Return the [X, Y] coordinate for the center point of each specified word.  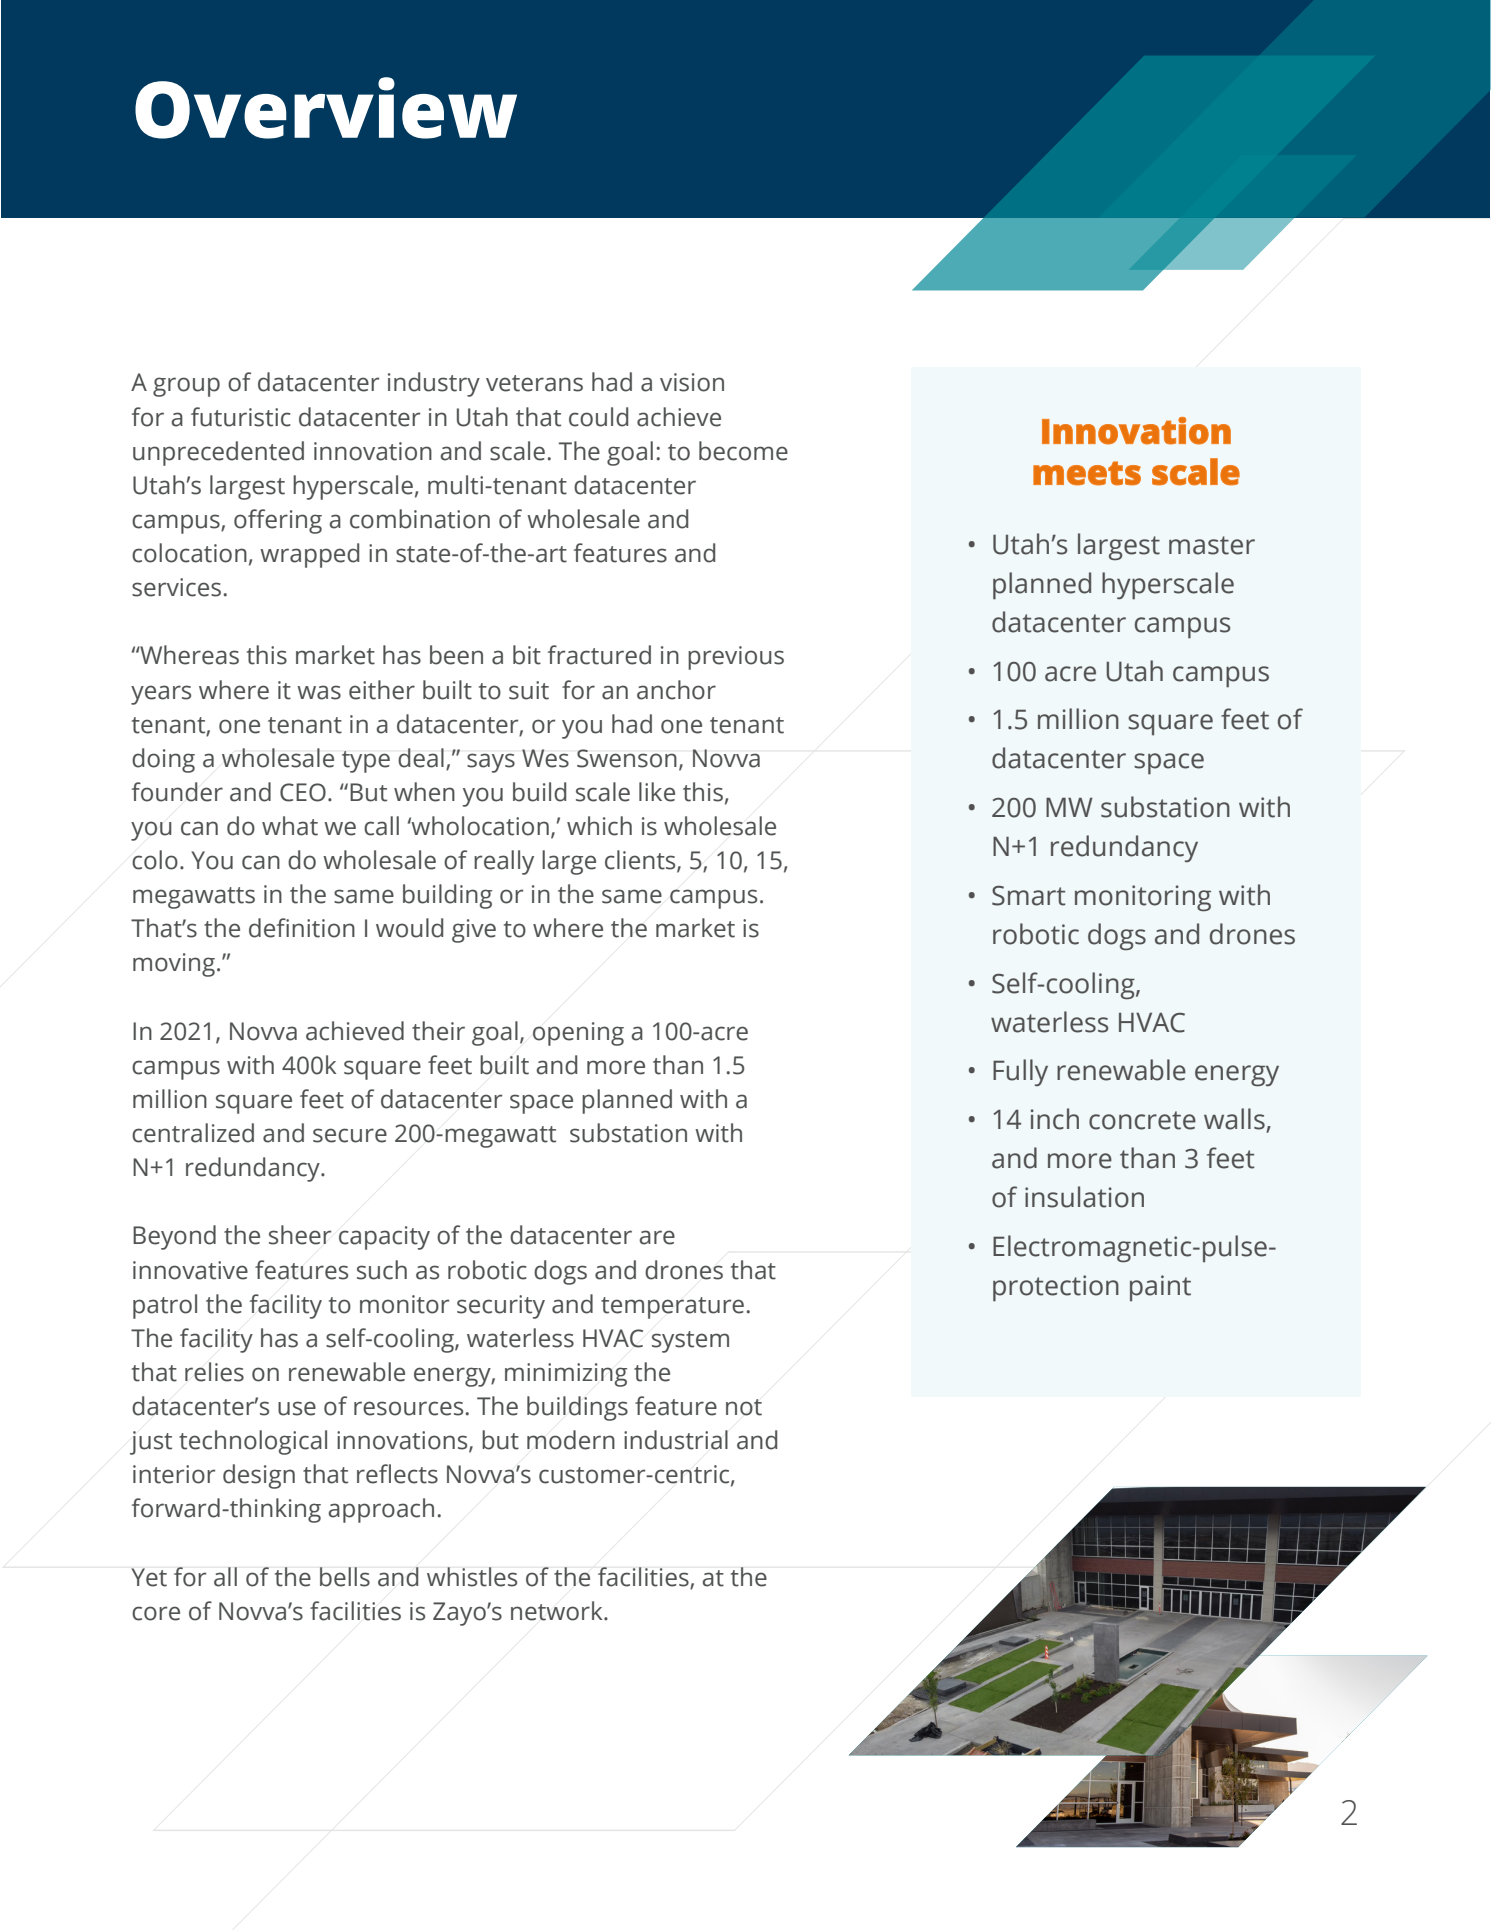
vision [692, 382]
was [319, 692]
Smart [1029, 896]
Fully [1020, 1072]
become [743, 451]
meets [1087, 473]
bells [345, 1577]
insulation [1084, 1197]
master [1212, 545]
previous [736, 658]
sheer [300, 1235]
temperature [672, 1308]
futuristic [241, 417]
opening [578, 1034]
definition [302, 928]
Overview [326, 108]
